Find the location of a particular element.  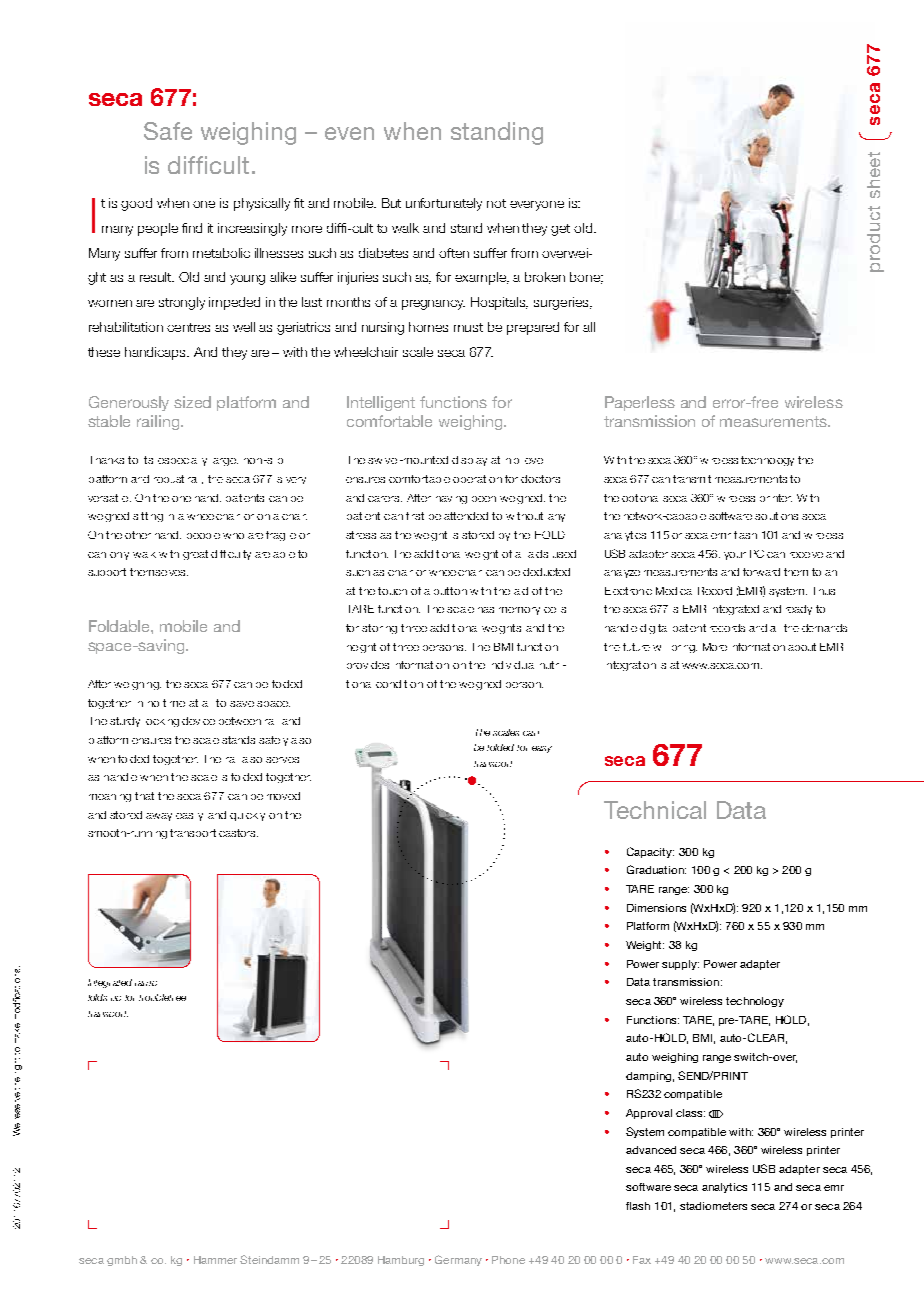

good is located at coordinates (136, 204).
